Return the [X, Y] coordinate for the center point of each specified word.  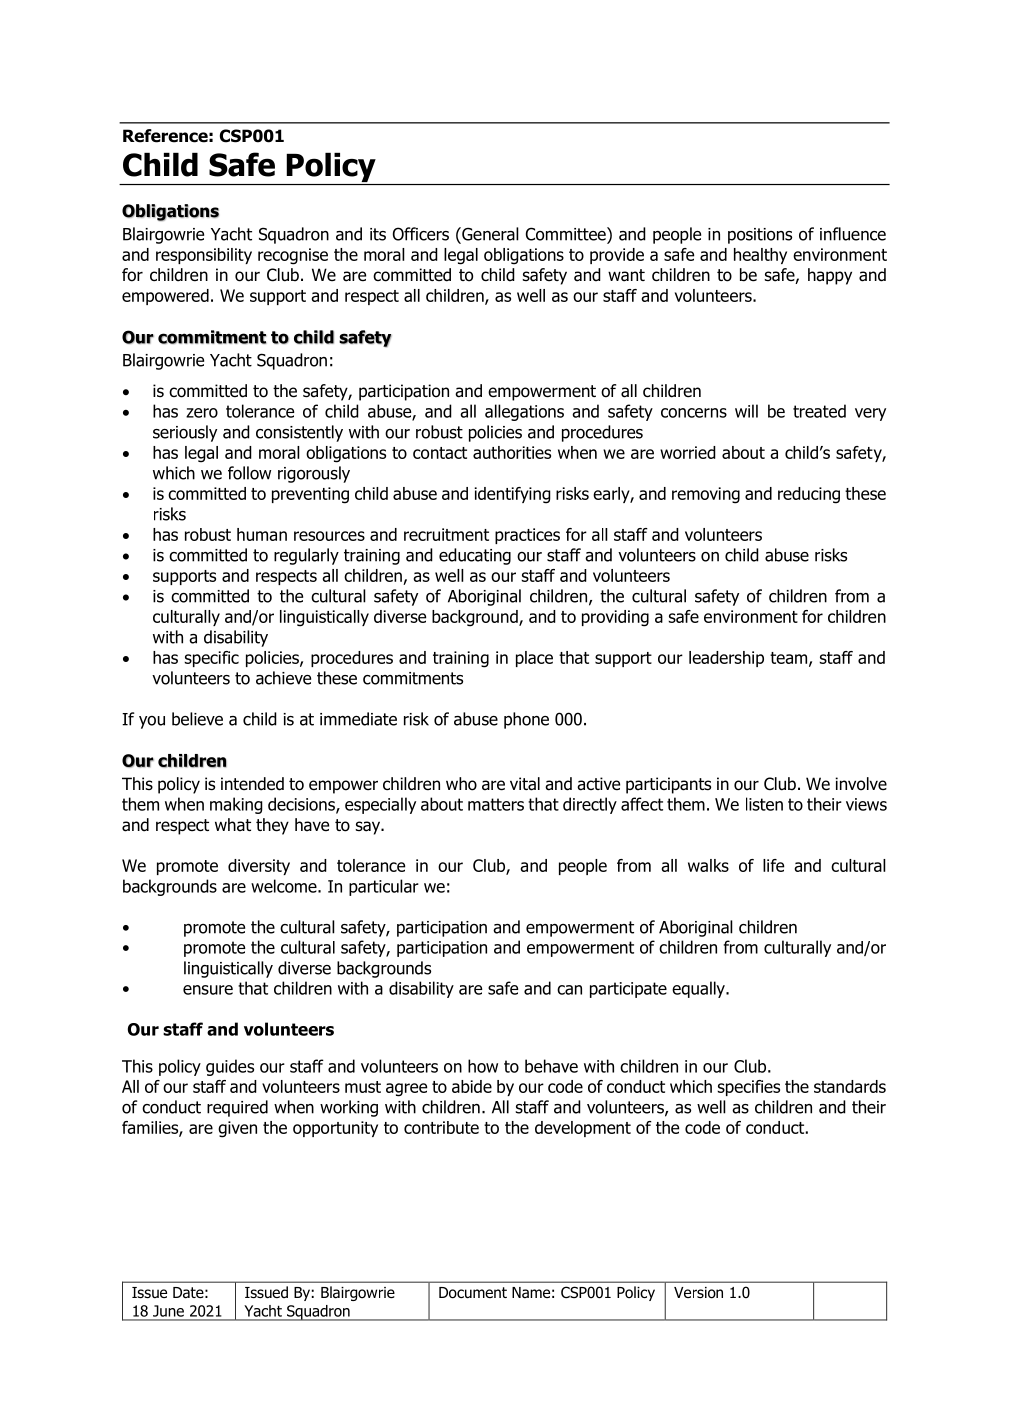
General [489, 234]
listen [764, 804]
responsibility [204, 256]
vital [525, 784]
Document [473, 1293]
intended [252, 784]
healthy [760, 256]
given [237, 1129]
